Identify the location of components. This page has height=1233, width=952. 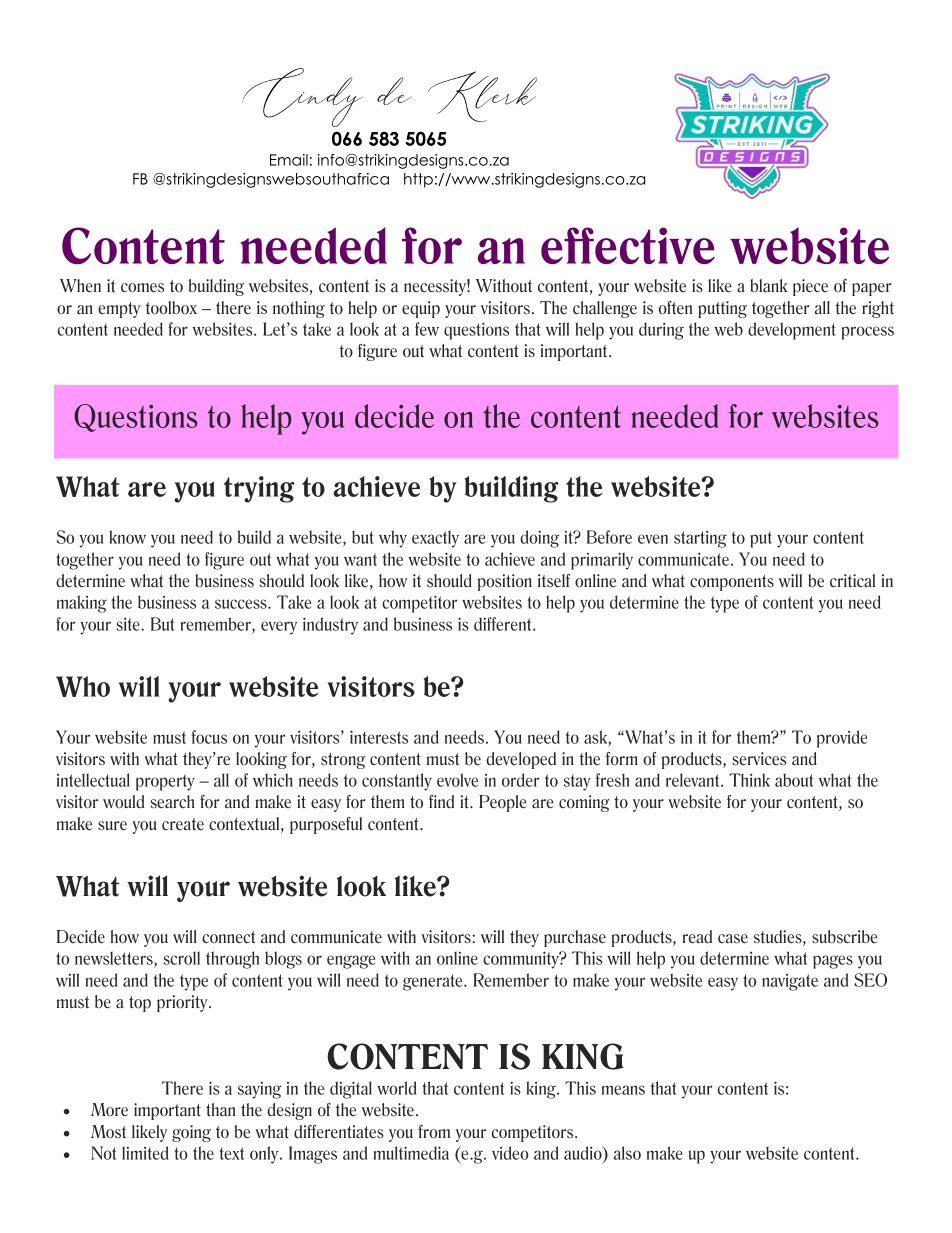
(732, 583).
